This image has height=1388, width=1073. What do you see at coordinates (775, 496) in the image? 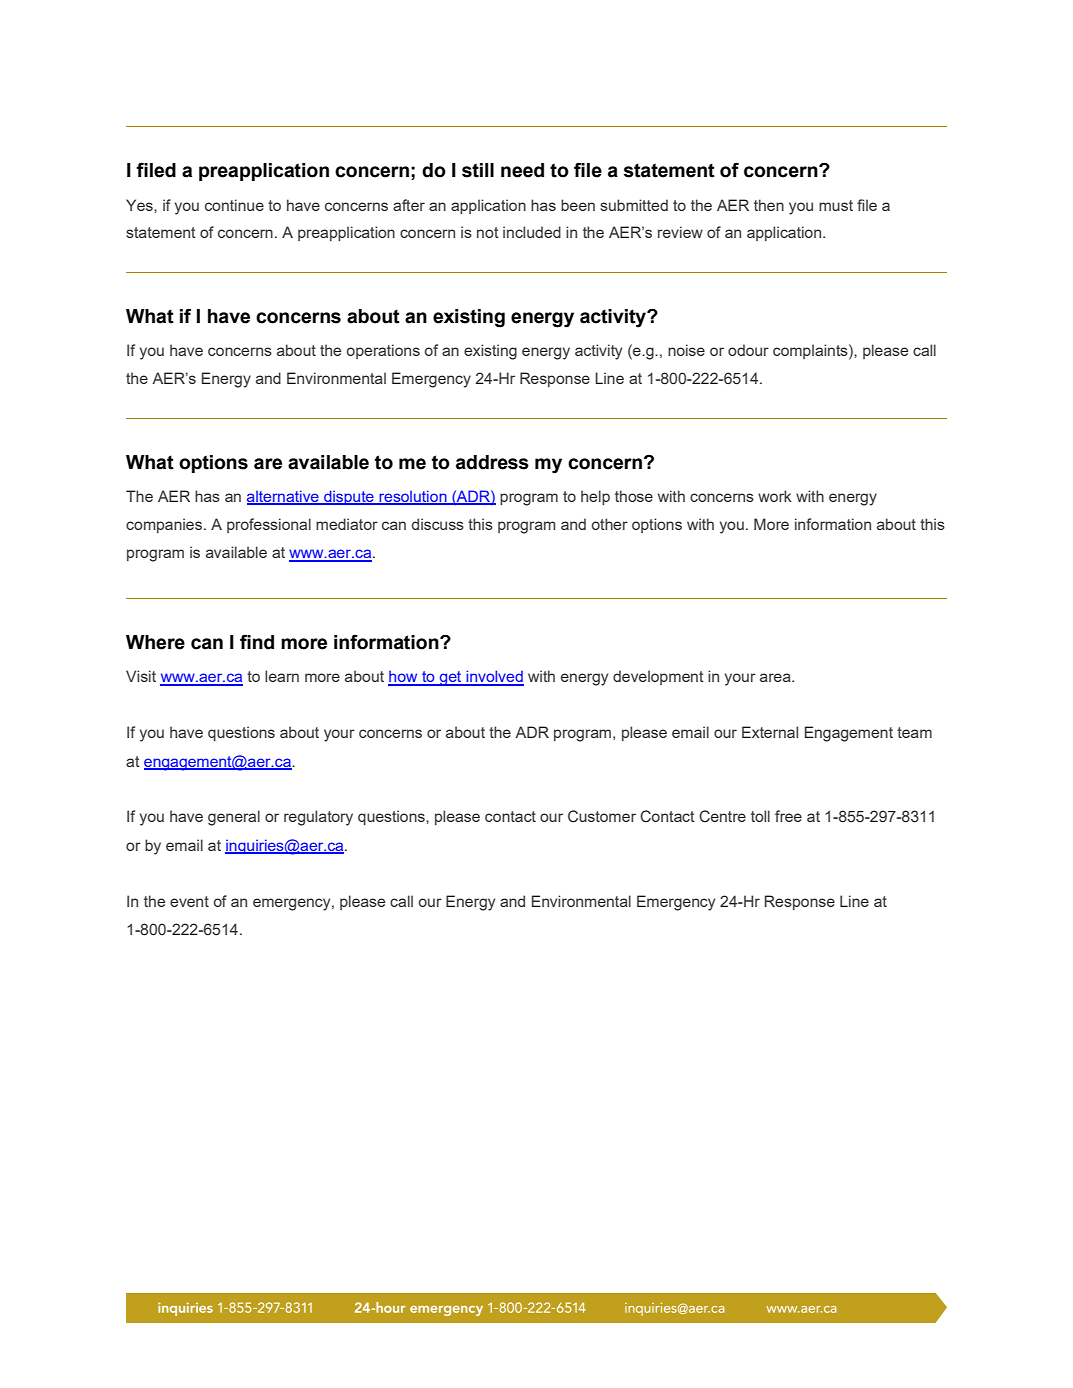
I see `work` at bounding box center [775, 496].
